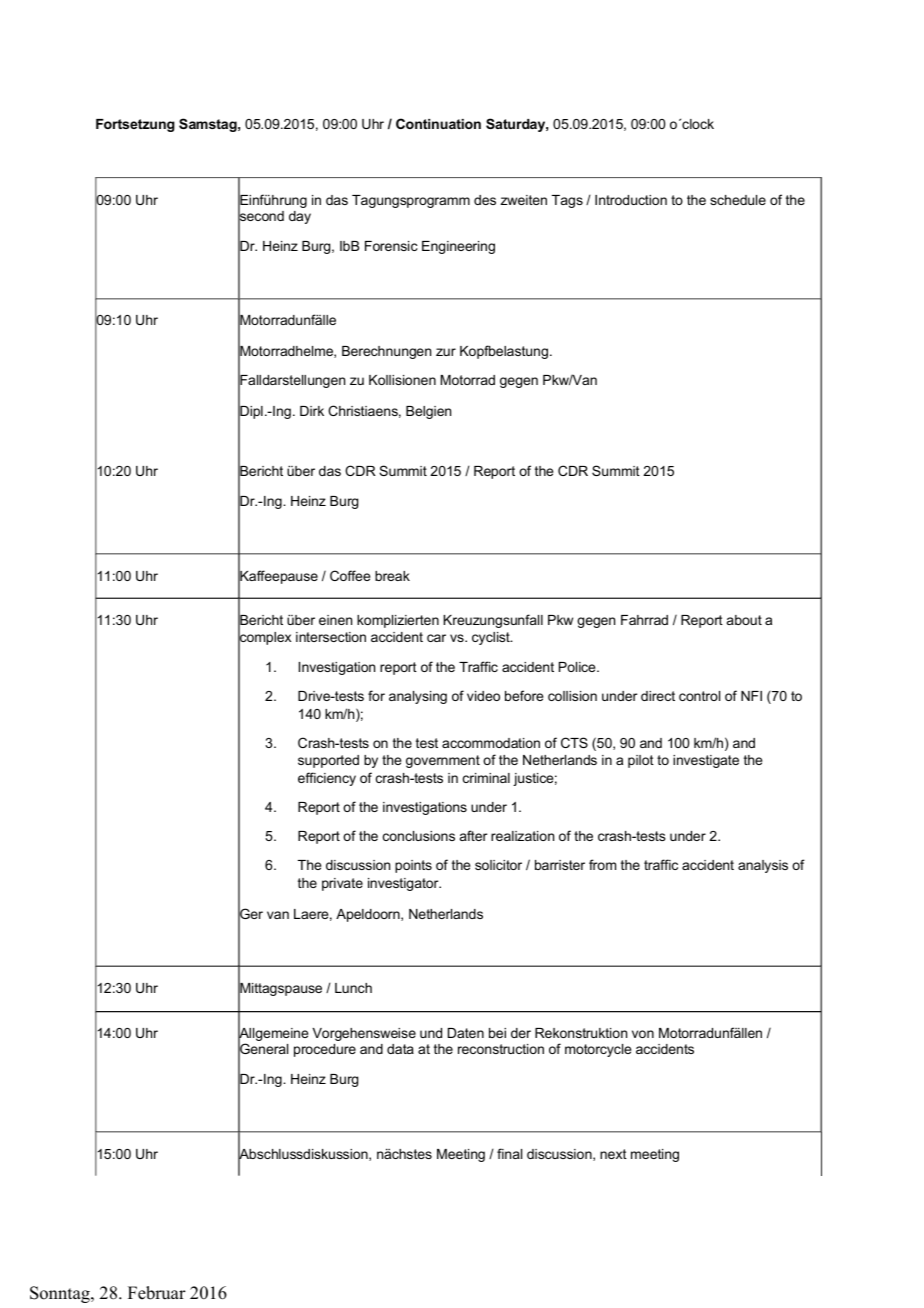 The height and width of the screenshot is (1308, 924). What do you see at coordinates (613, 1154) in the screenshot?
I see `next` at bounding box center [613, 1154].
